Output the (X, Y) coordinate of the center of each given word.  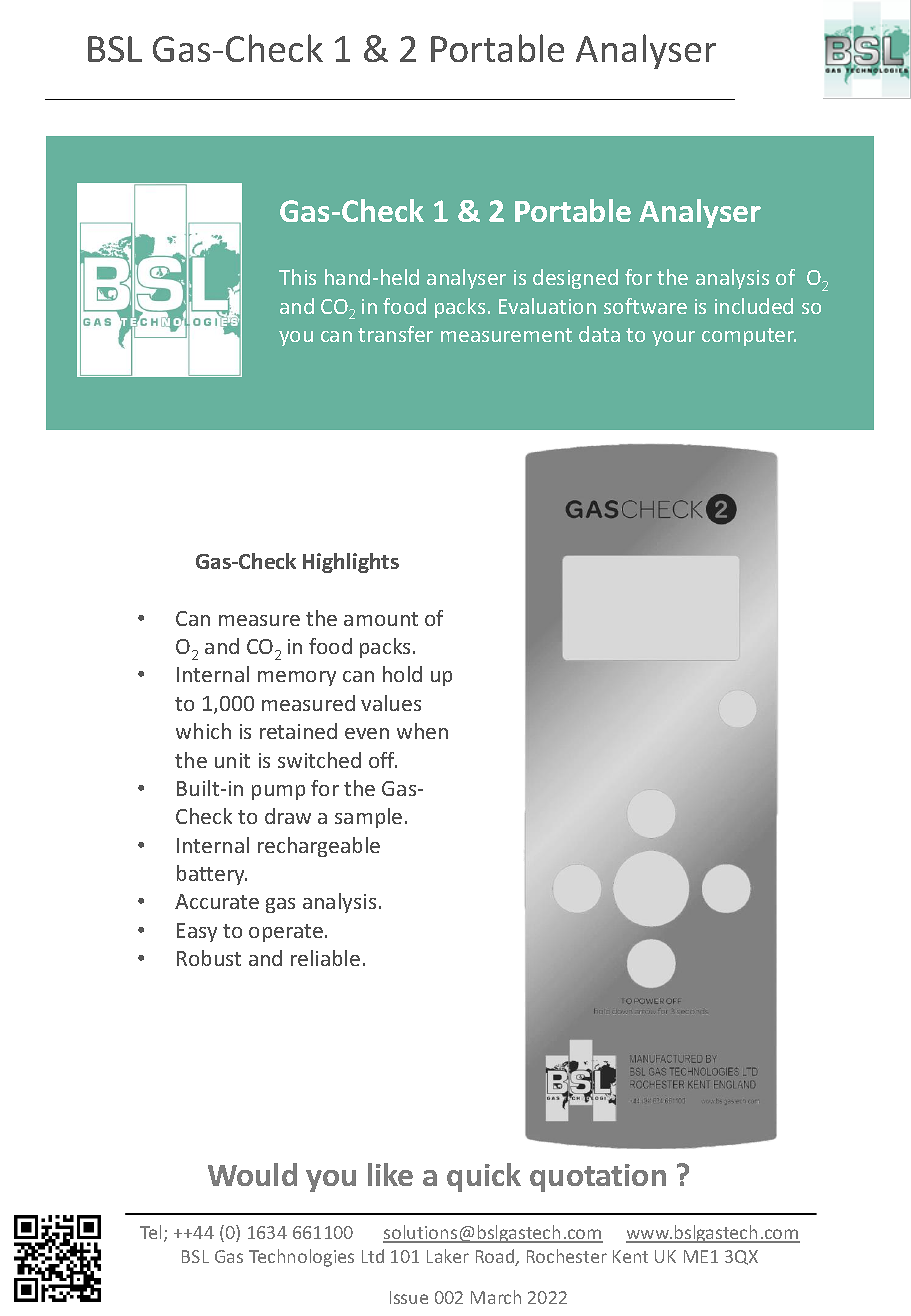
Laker (448, 1256)
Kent (630, 1256)
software (645, 306)
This (297, 277)
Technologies (301, 1258)
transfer (395, 334)
